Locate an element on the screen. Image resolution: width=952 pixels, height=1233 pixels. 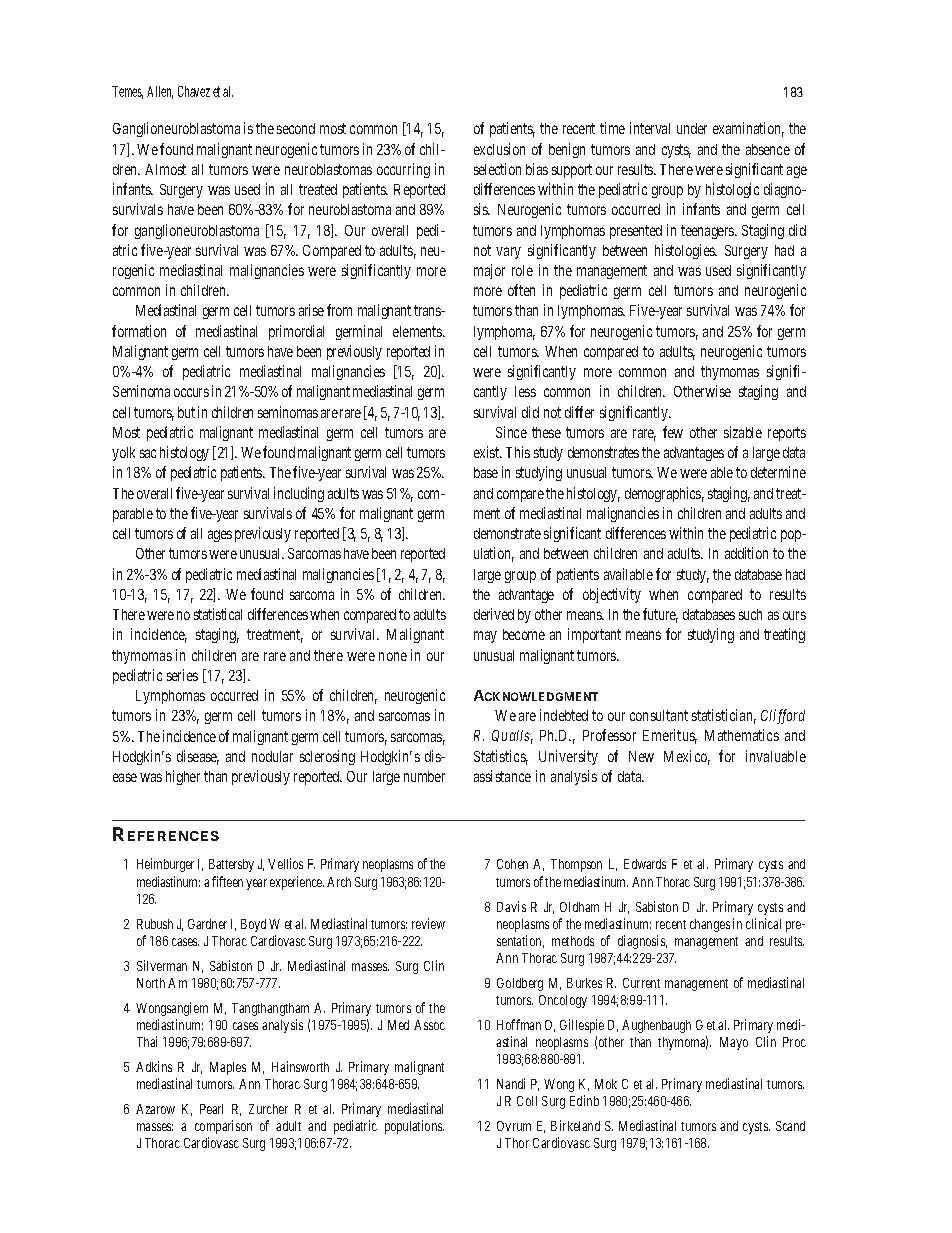
under is located at coordinates (692, 128).
